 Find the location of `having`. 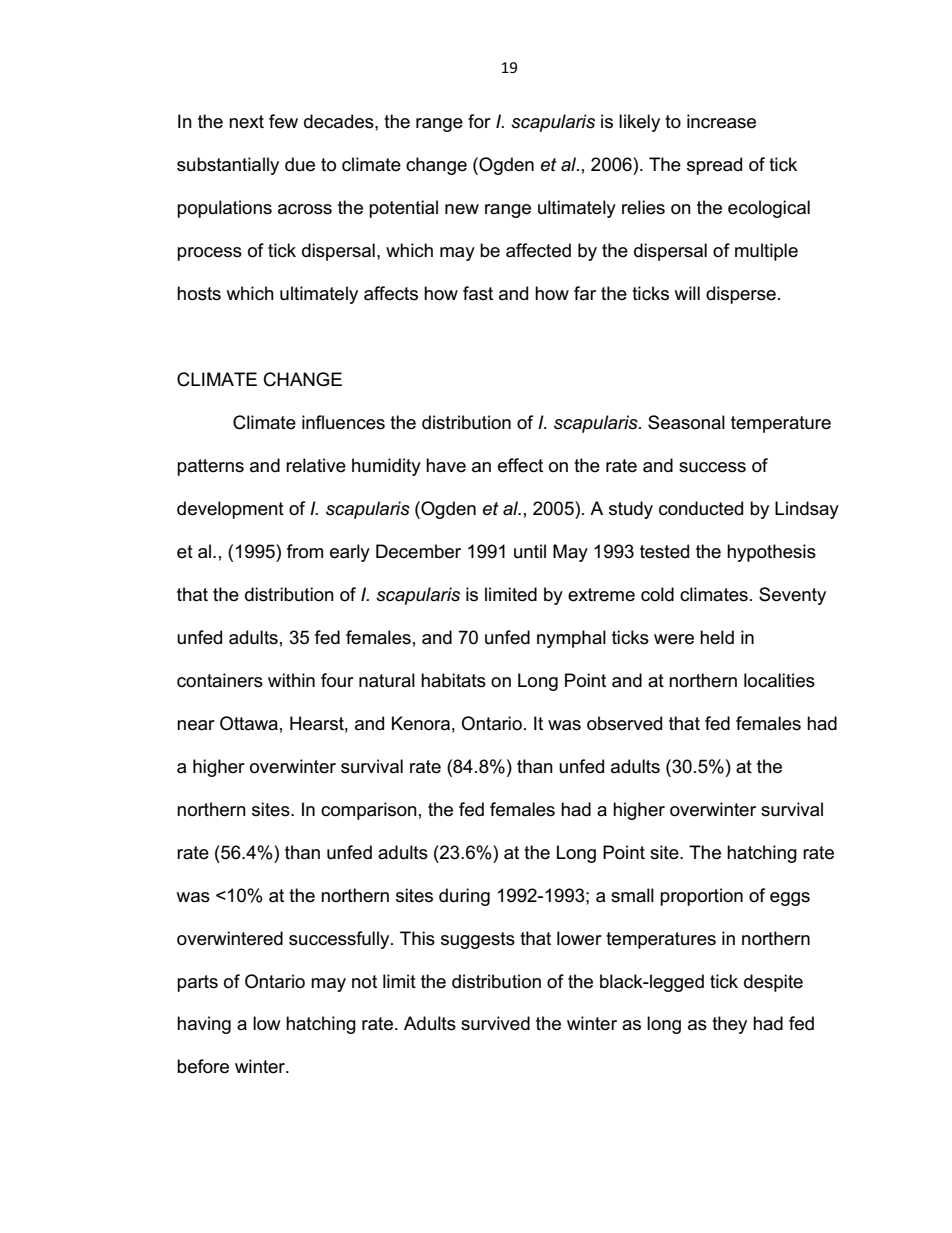

having is located at coordinates (204, 1025).
